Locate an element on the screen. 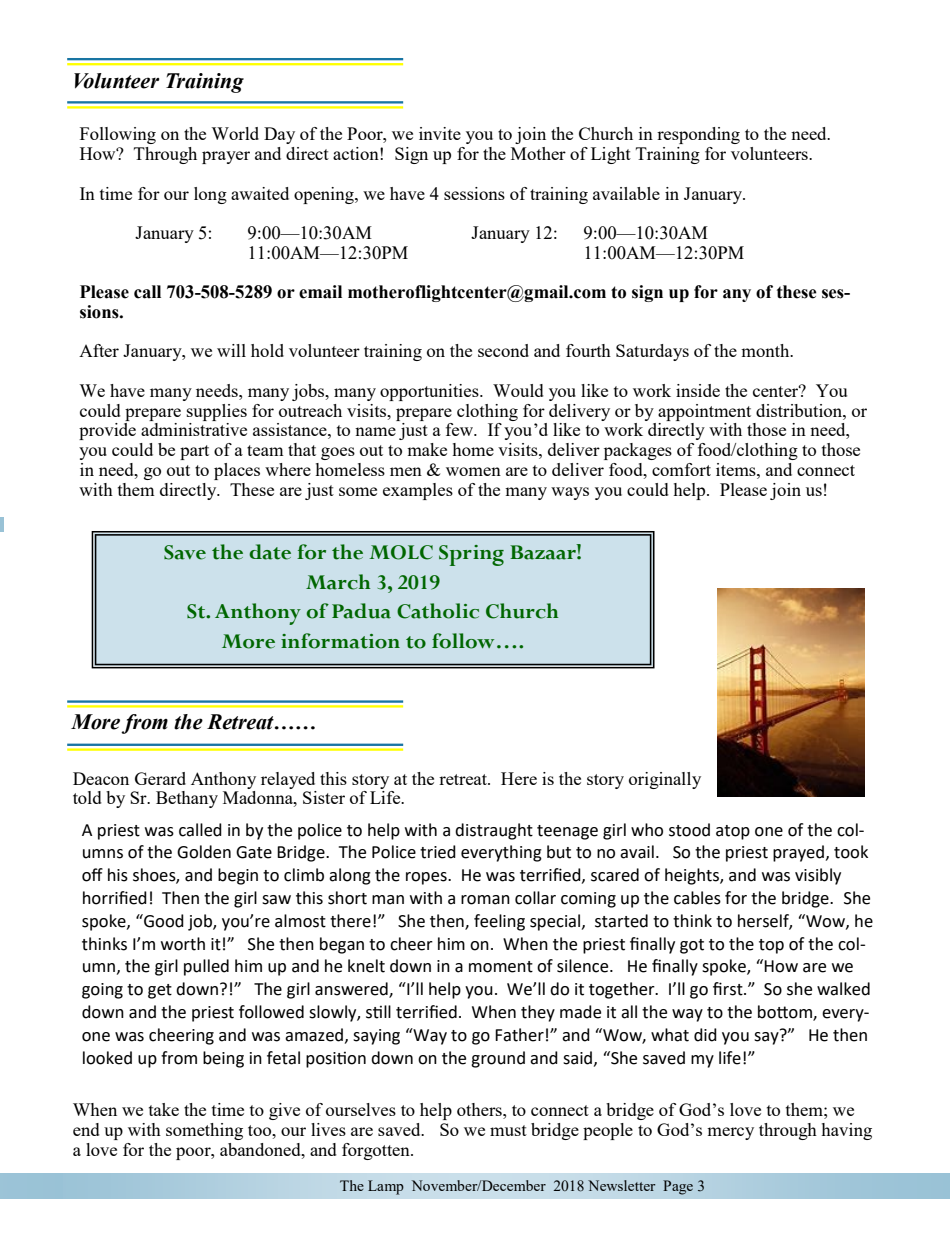 The width and height of the screenshot is (952, 1233). Bethany is located at coordinates (187, 799).
